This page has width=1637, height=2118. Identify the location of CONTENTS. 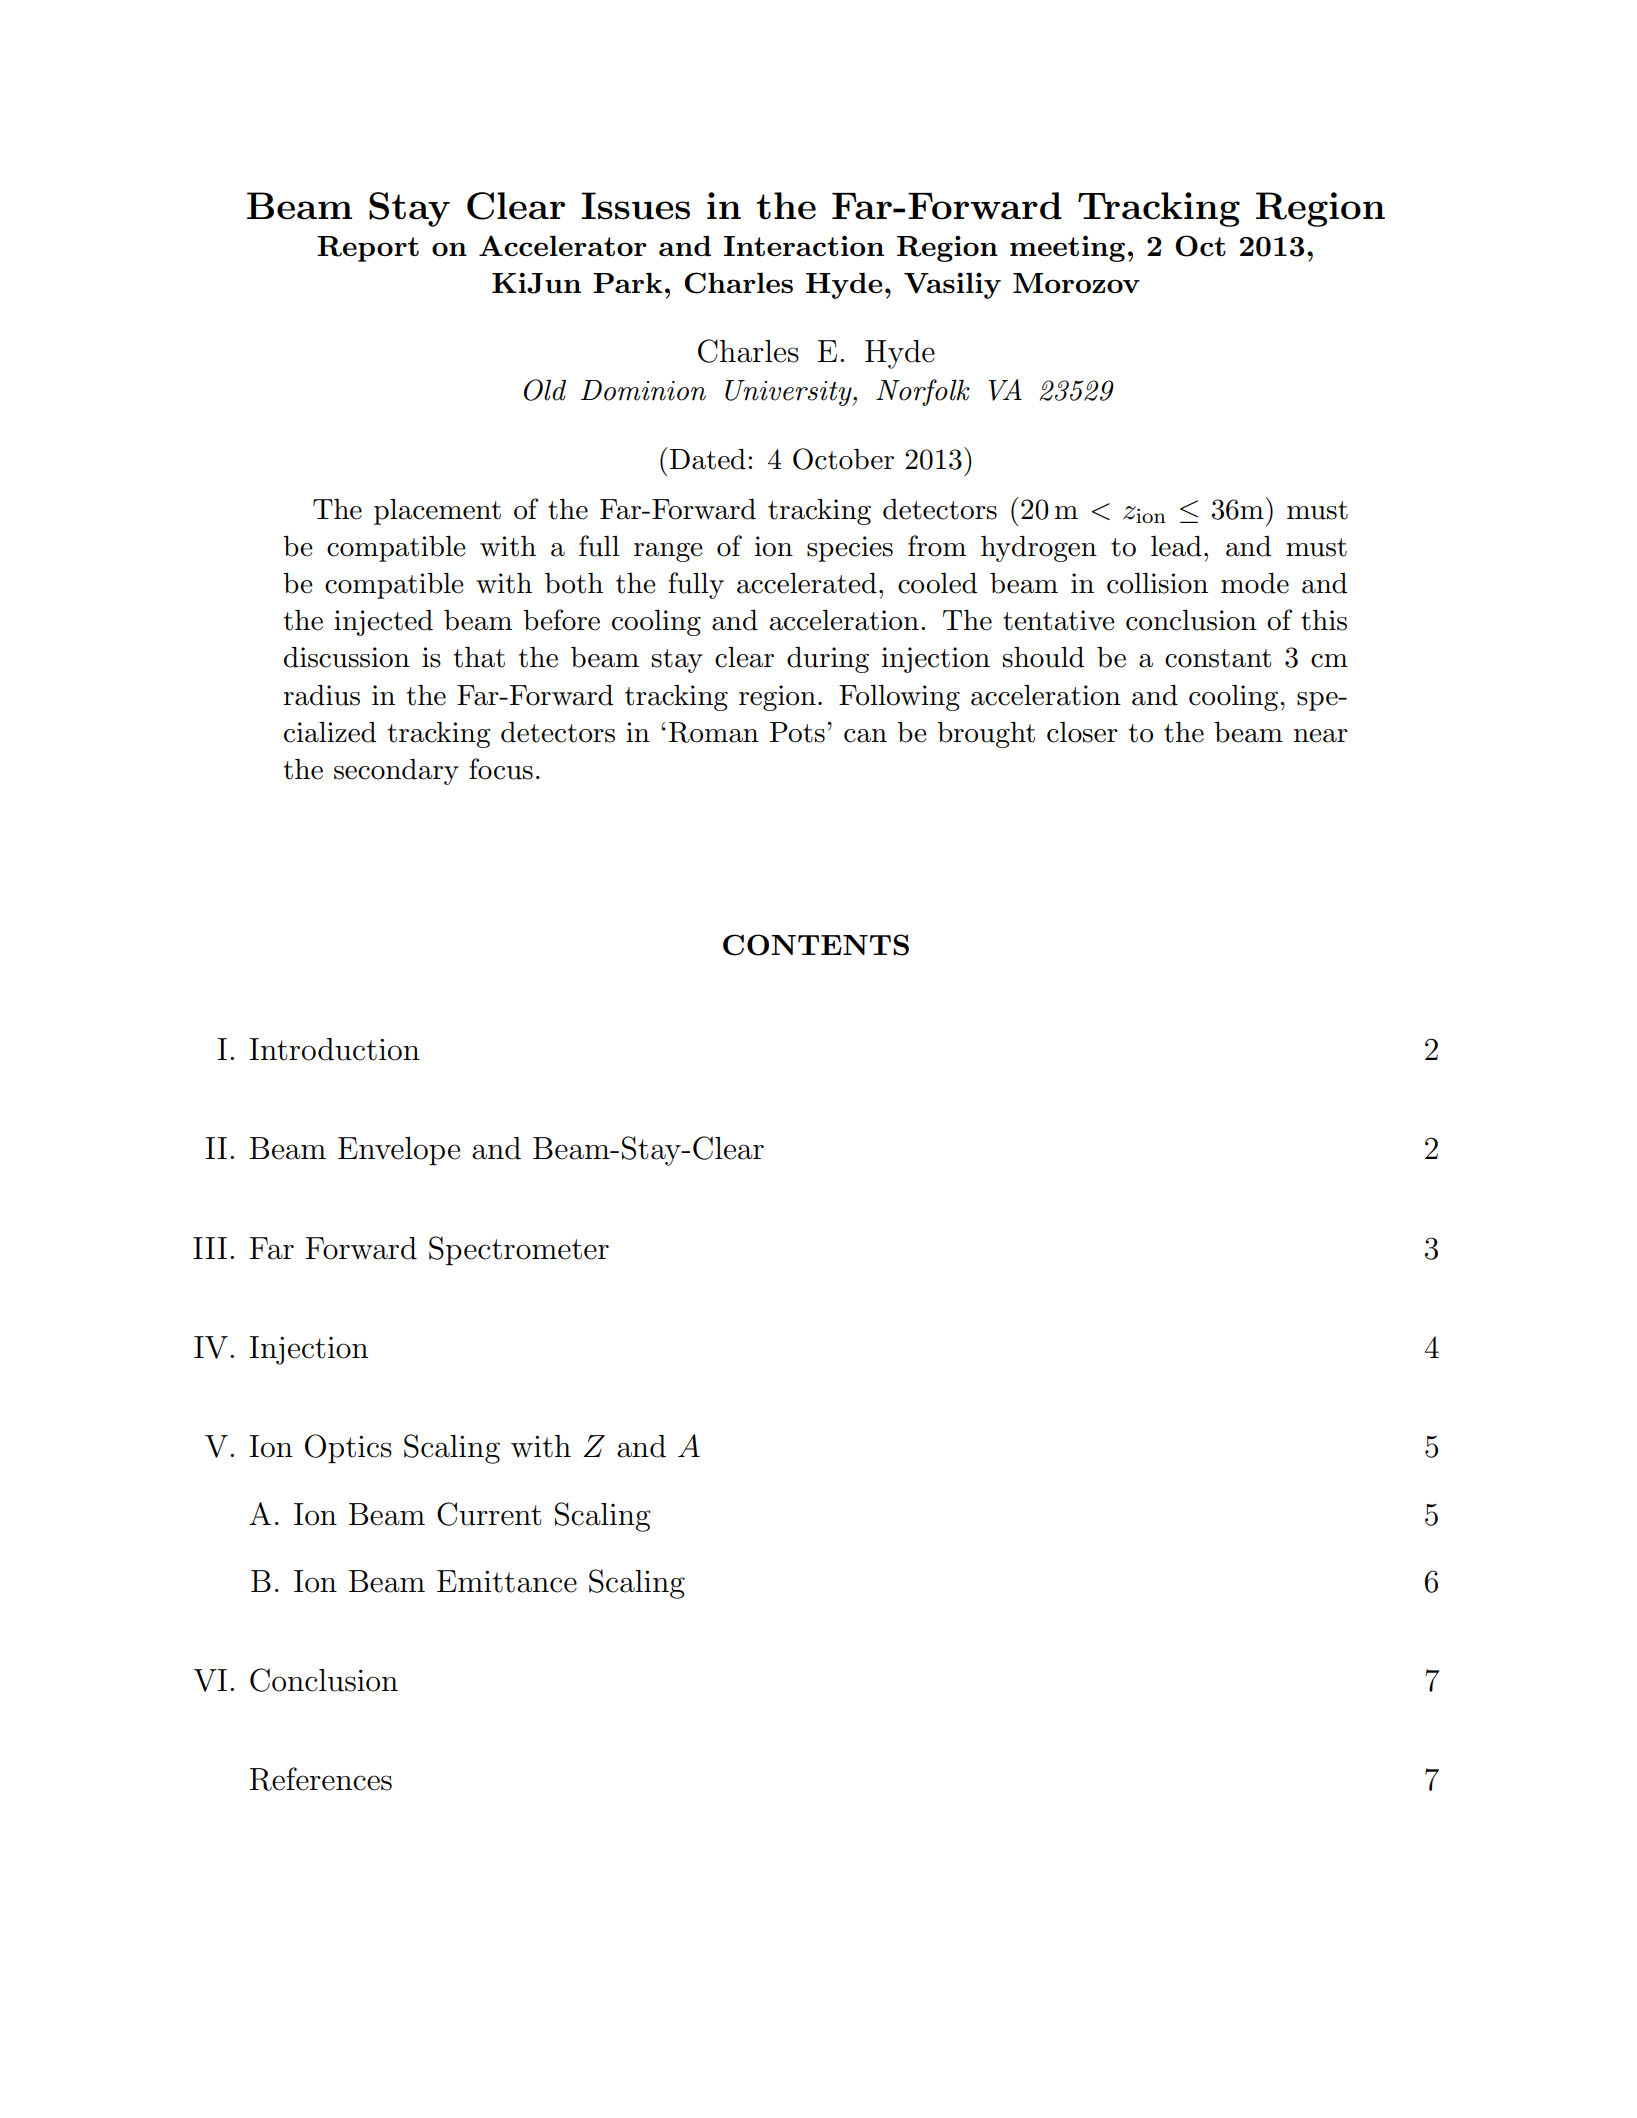
(816, 945).
